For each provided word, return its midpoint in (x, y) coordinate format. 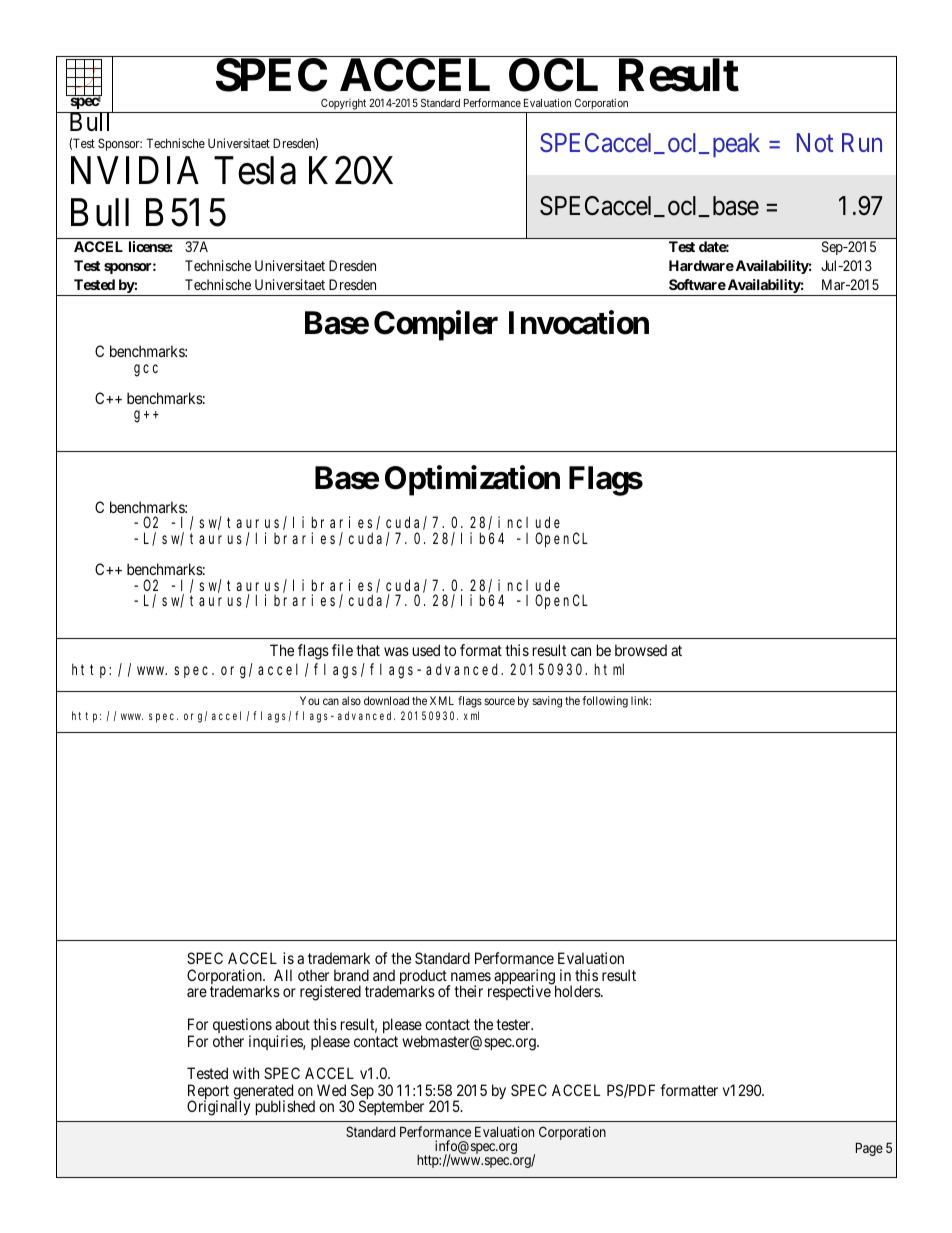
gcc (146, 370)
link (641, 700)
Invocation (579, 322)
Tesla (255, 170)
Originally (218, 1108)
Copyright (343, 105)
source (499, 701)
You (309, 700)
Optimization (472, 481)
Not (815, 143)
